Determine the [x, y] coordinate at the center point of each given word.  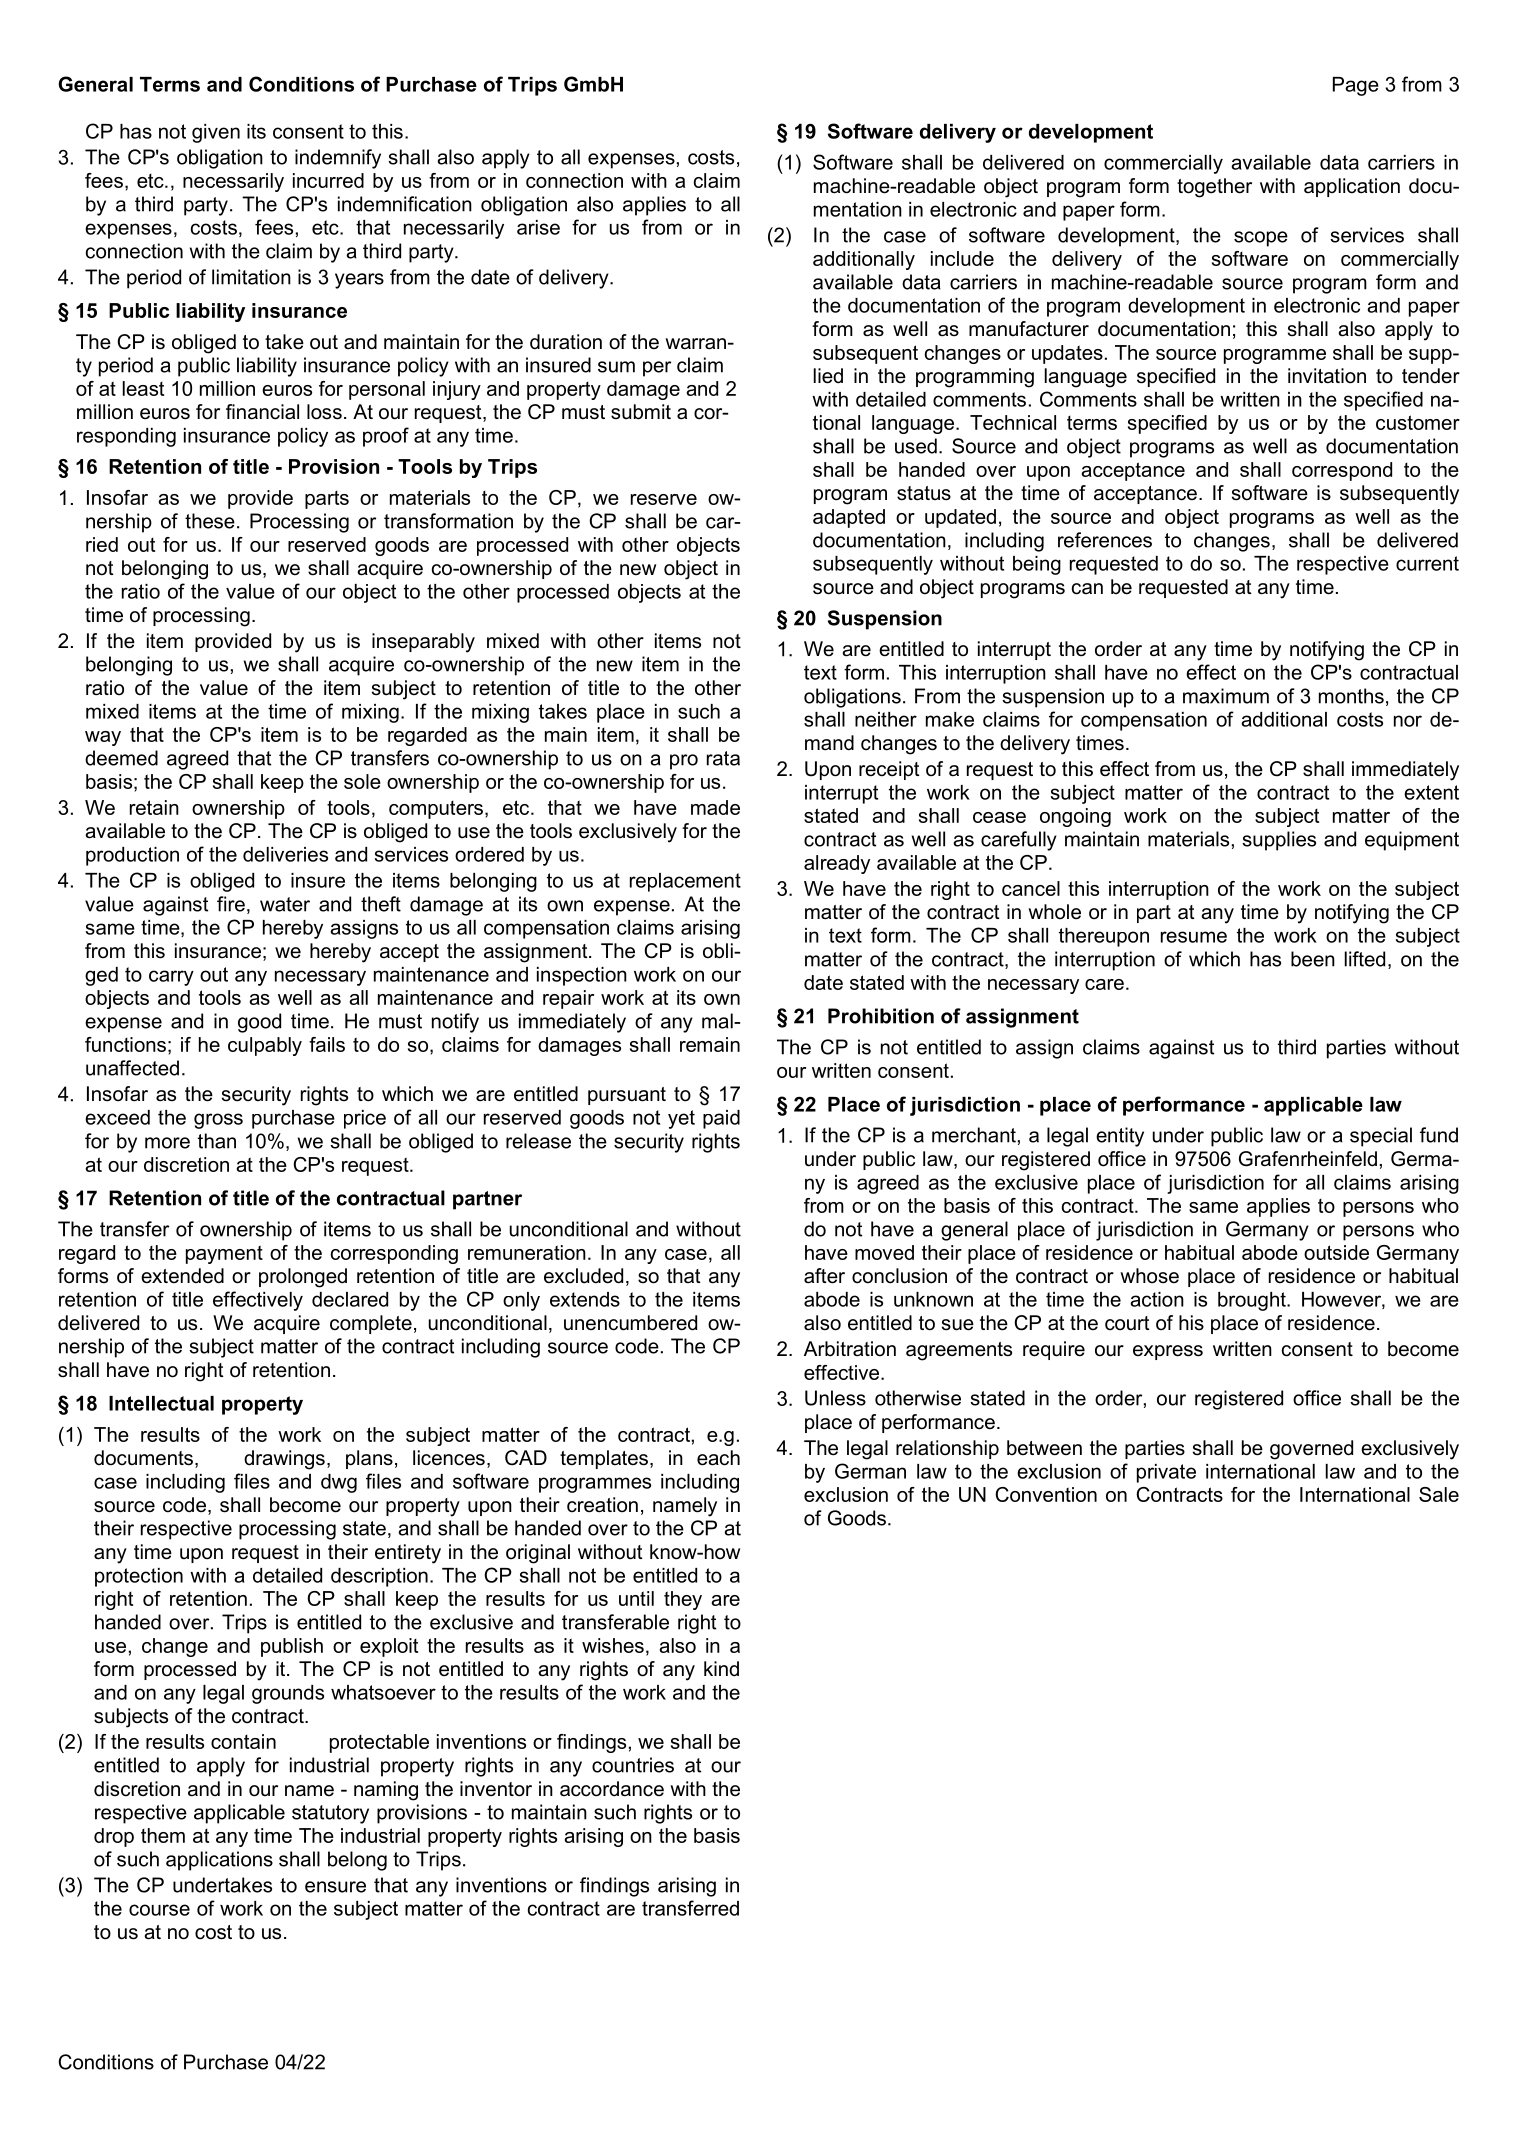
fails [327, 1044]
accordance [612, 1789]
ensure [335, 1887]
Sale [1439, 1494]
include [962, 258]
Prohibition [881, 1016]
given [216, 133]
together [1214, 188]
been [1313, 959]
